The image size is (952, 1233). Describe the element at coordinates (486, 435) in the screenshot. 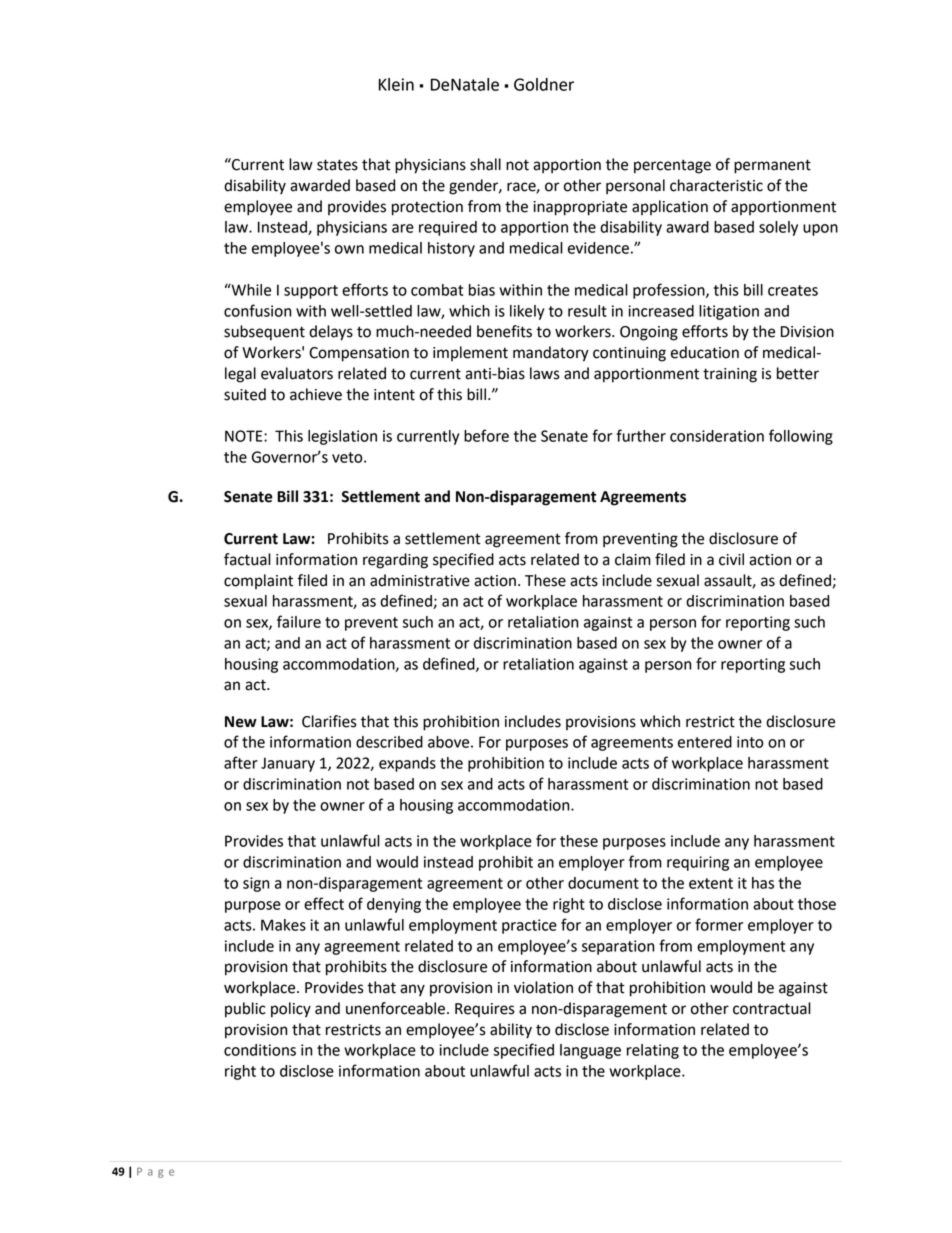

I see `before` at that location.
